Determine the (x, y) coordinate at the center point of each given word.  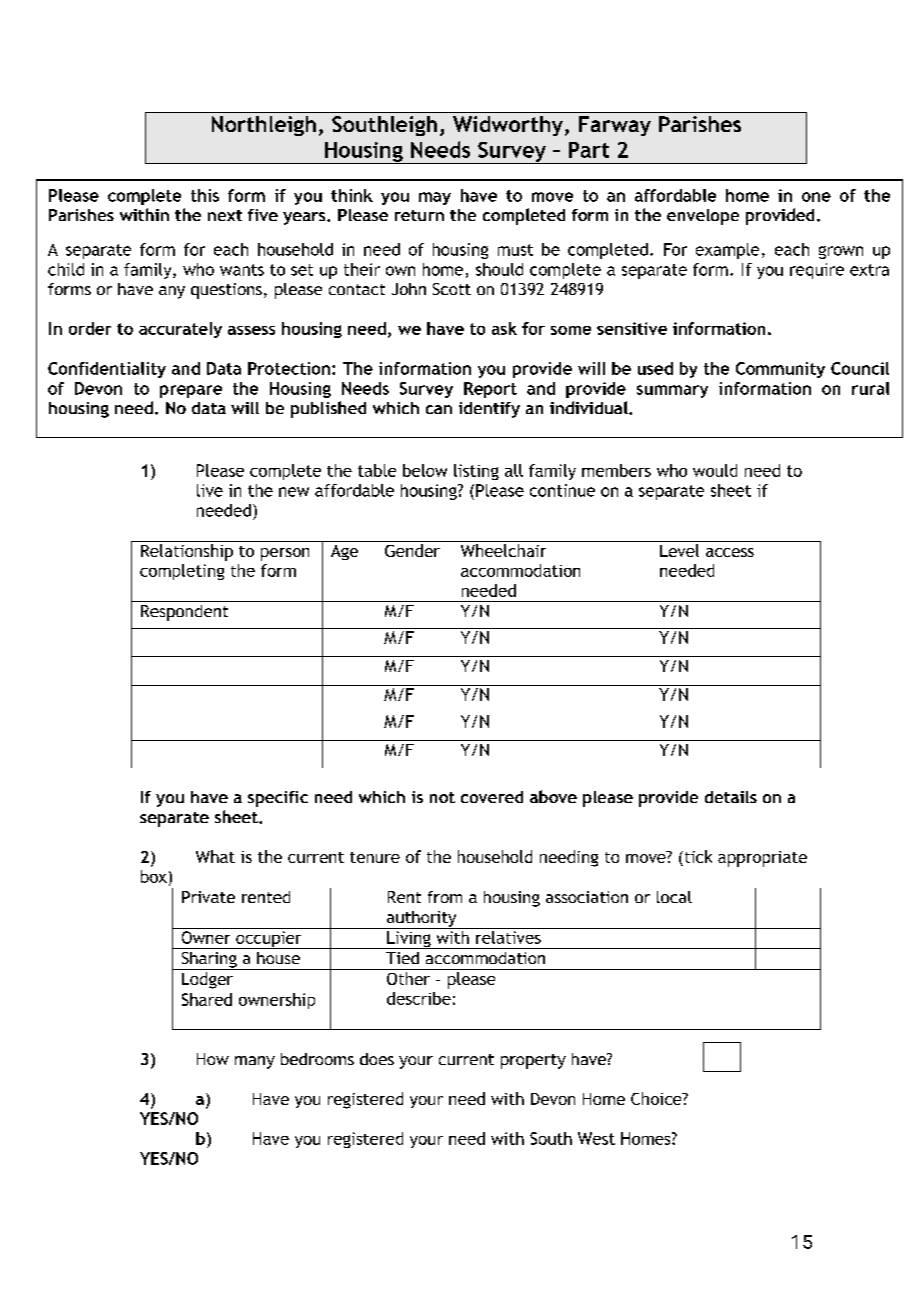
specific (278, 799)
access (730, 552)
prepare (191, 391)
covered (492, 797)
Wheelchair (503, 550)
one (816, 197)
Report (490, 390)
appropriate (762, 859)
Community (780, 370)
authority (422, 920)
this (205, 195)
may (435, 198)
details (731, 797)
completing (182, 572)
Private (208, 897)
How (213, 1059)
